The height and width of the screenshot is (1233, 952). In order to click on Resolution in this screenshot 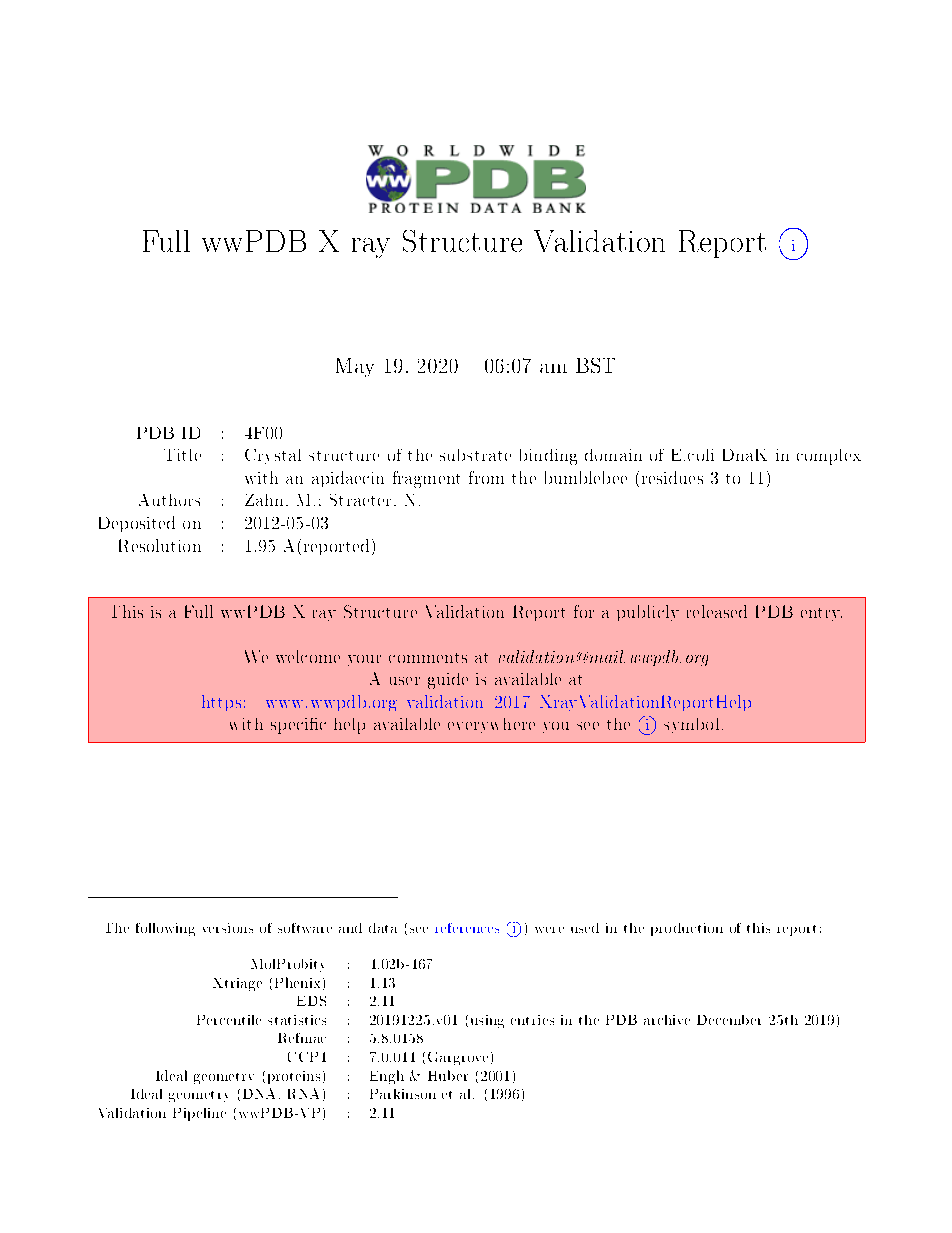, I will do `click(160, 545)`.
